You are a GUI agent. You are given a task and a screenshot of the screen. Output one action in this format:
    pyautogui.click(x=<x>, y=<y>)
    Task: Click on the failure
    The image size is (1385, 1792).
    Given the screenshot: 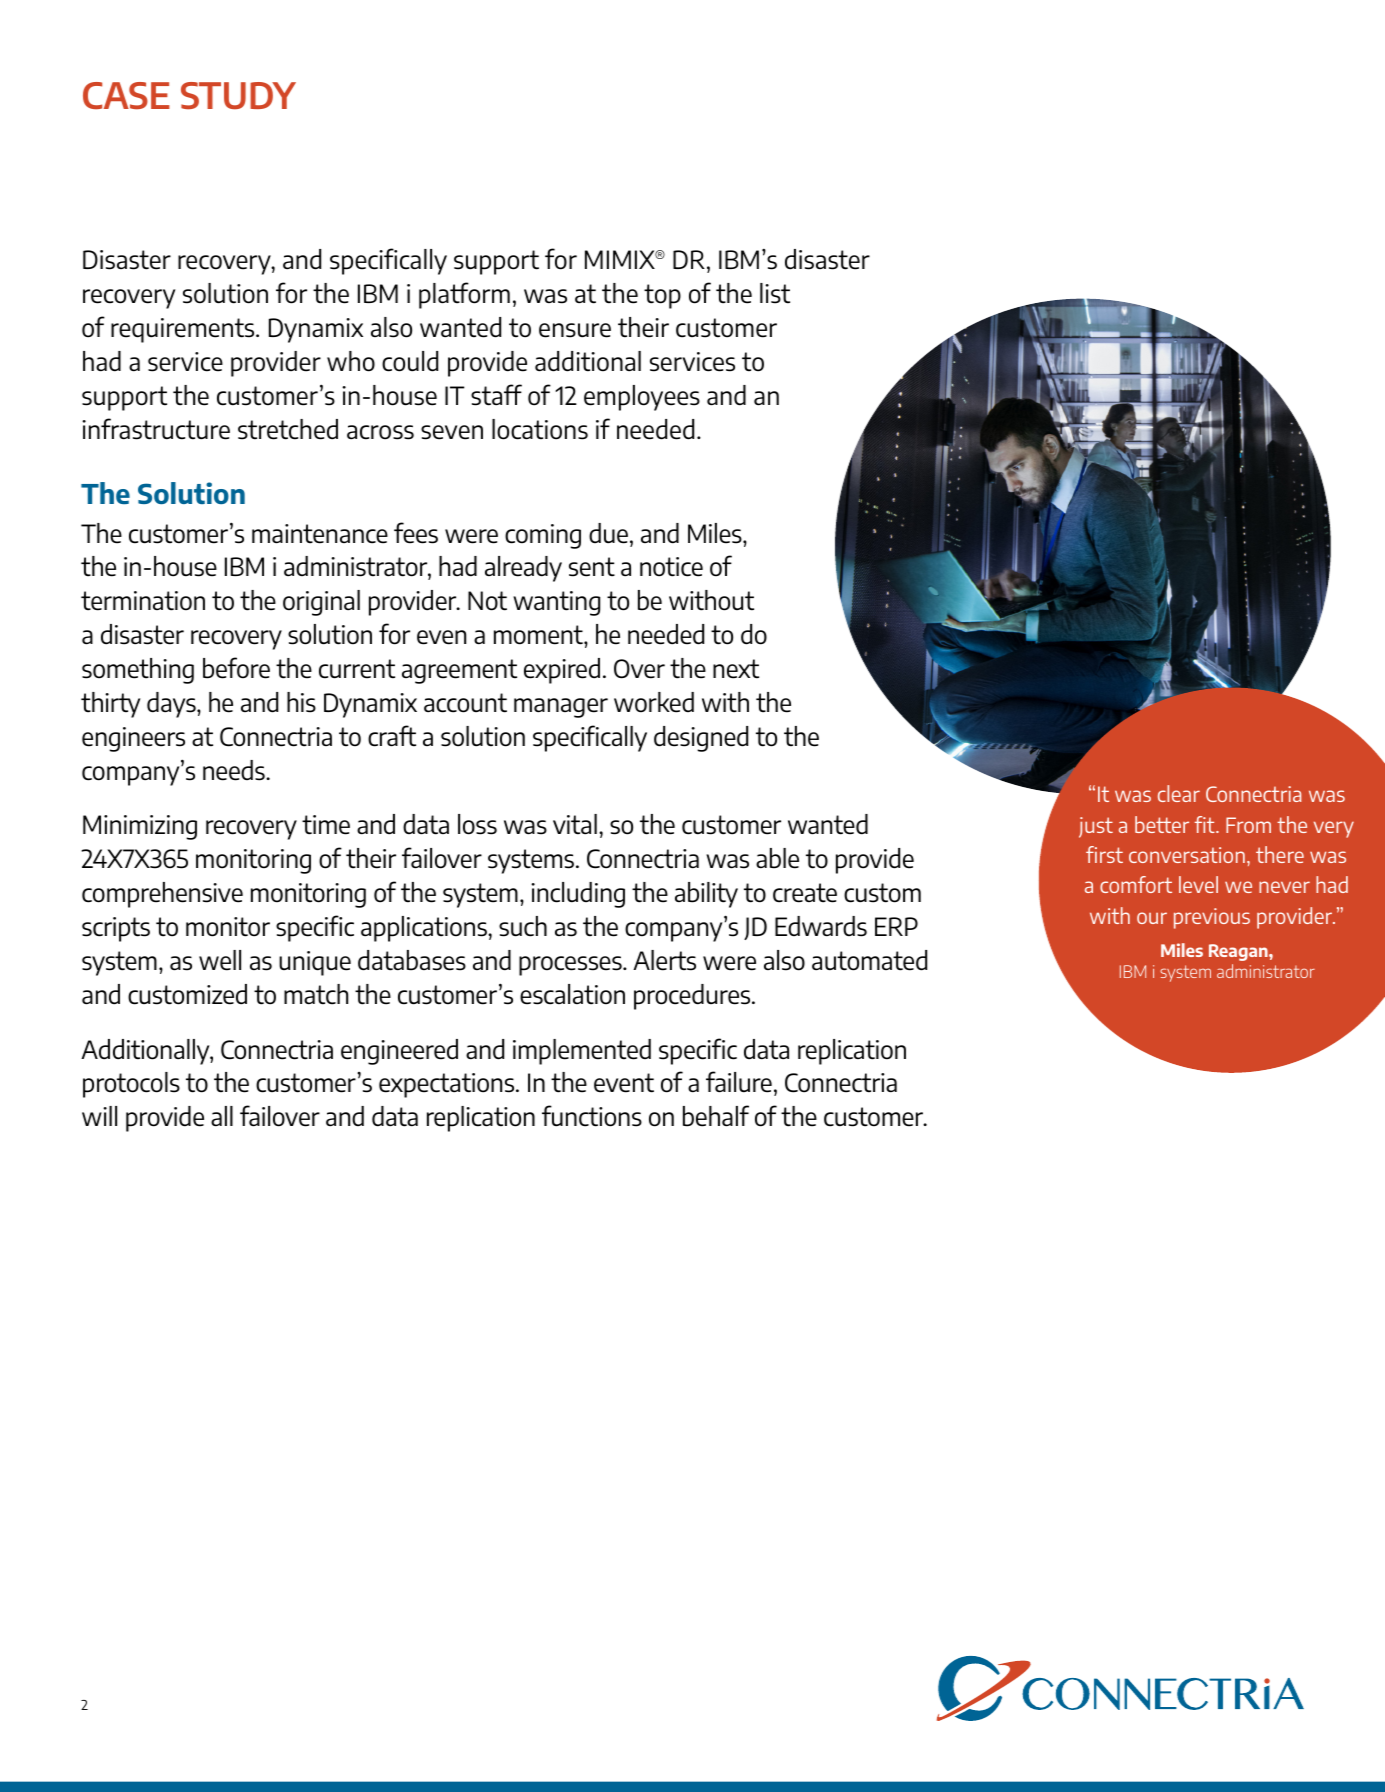 What is the action you would take?
    pyautogui.click(x=739, y=1082)
